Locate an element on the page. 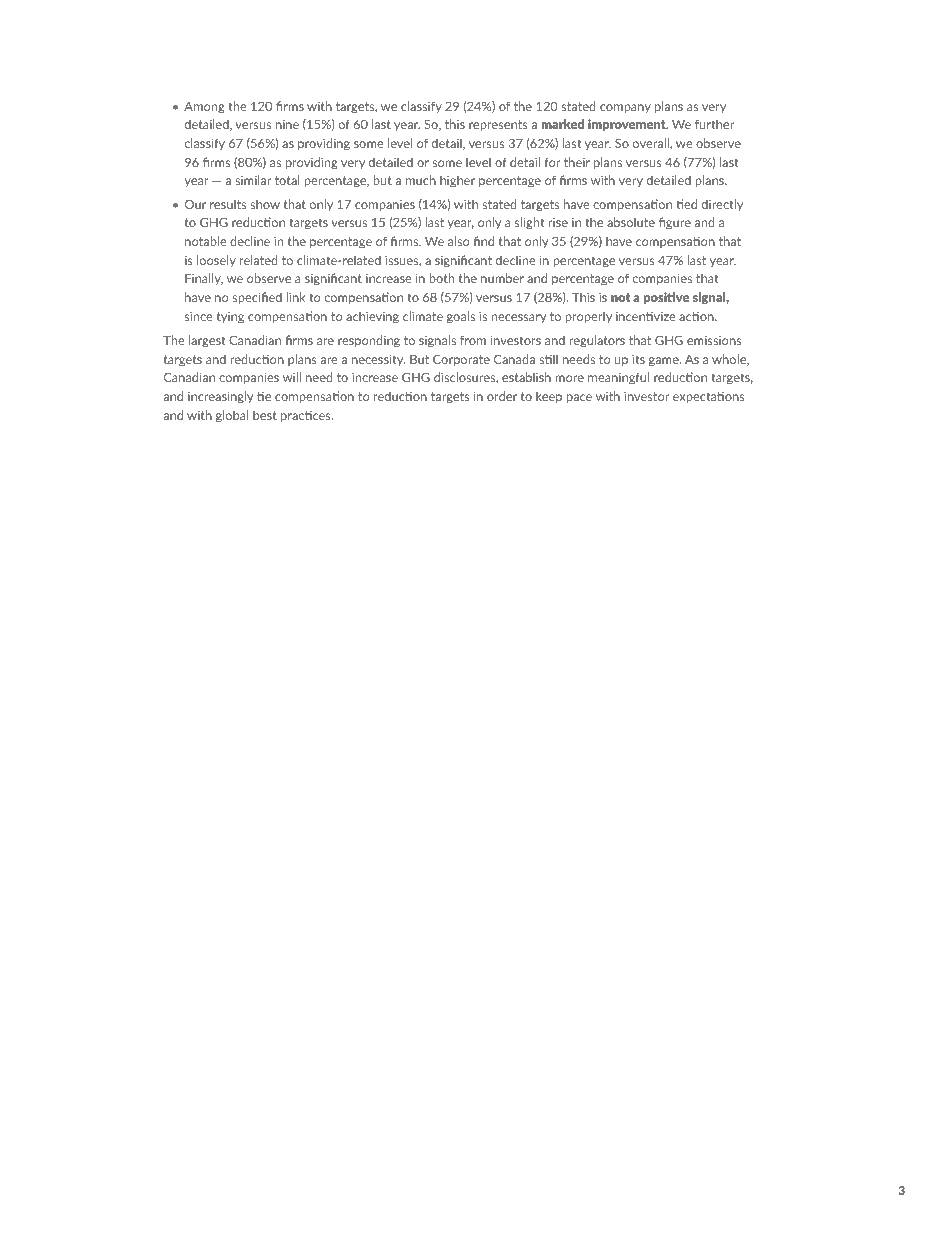 This image has height=1233, width=952. slight is located at coordinates (529, 223).
